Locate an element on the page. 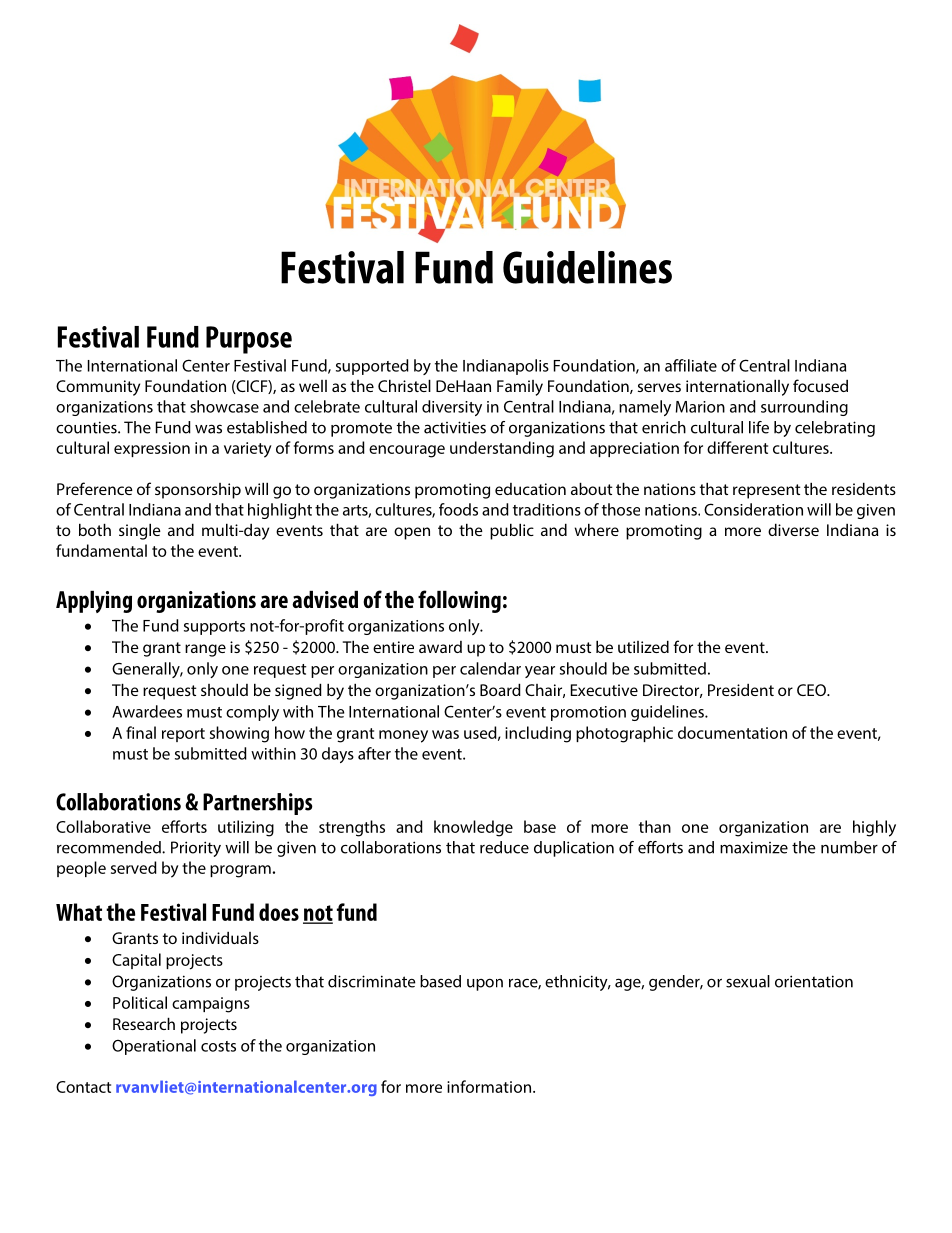 The height and width of the page is (1233, 952). served is located at coordinates (134, 867).
